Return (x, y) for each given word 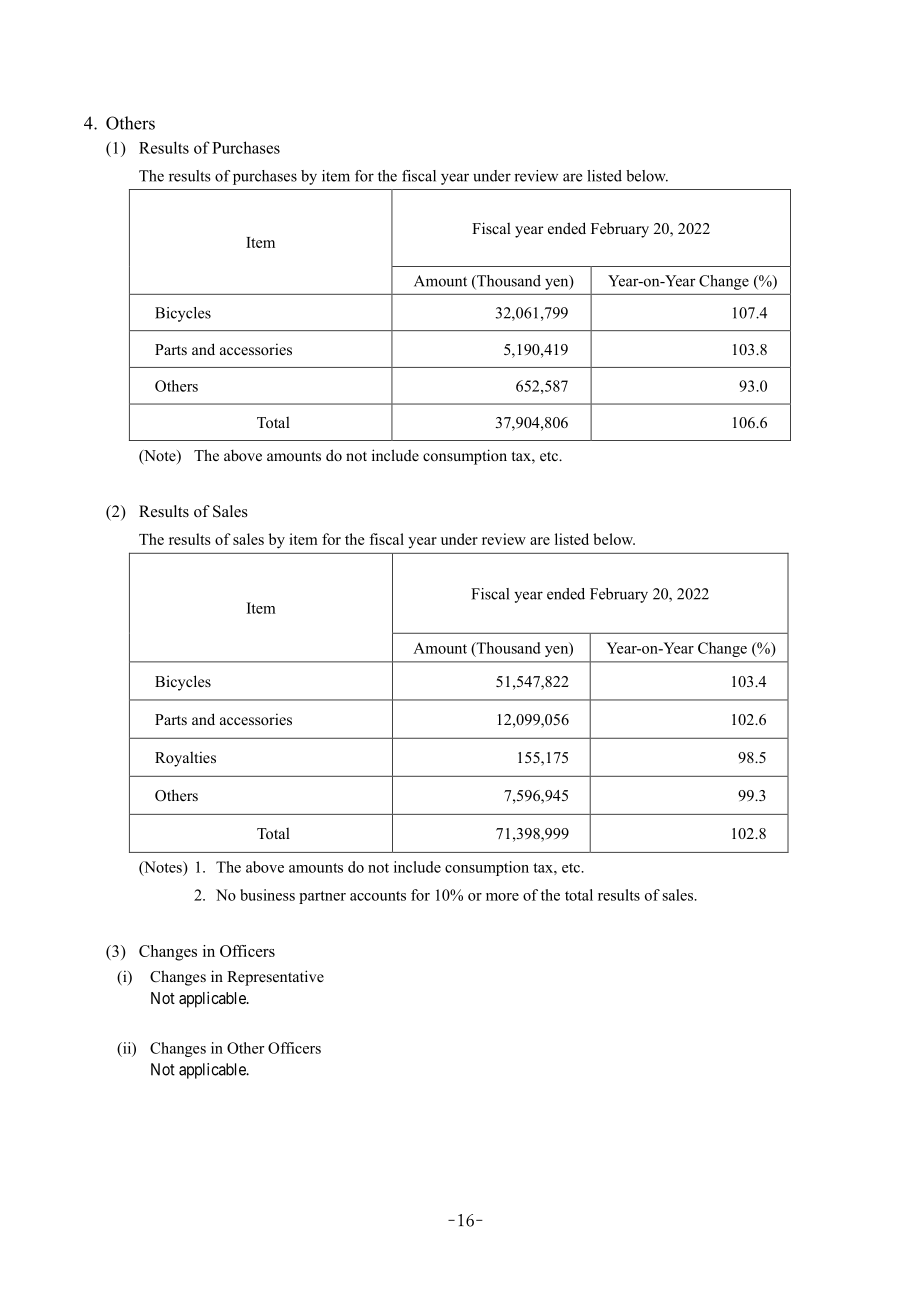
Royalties (185, 759)
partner (322, 897)
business (267, 895)
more (502, 897)
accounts (378, 896)
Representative (275, 978)
